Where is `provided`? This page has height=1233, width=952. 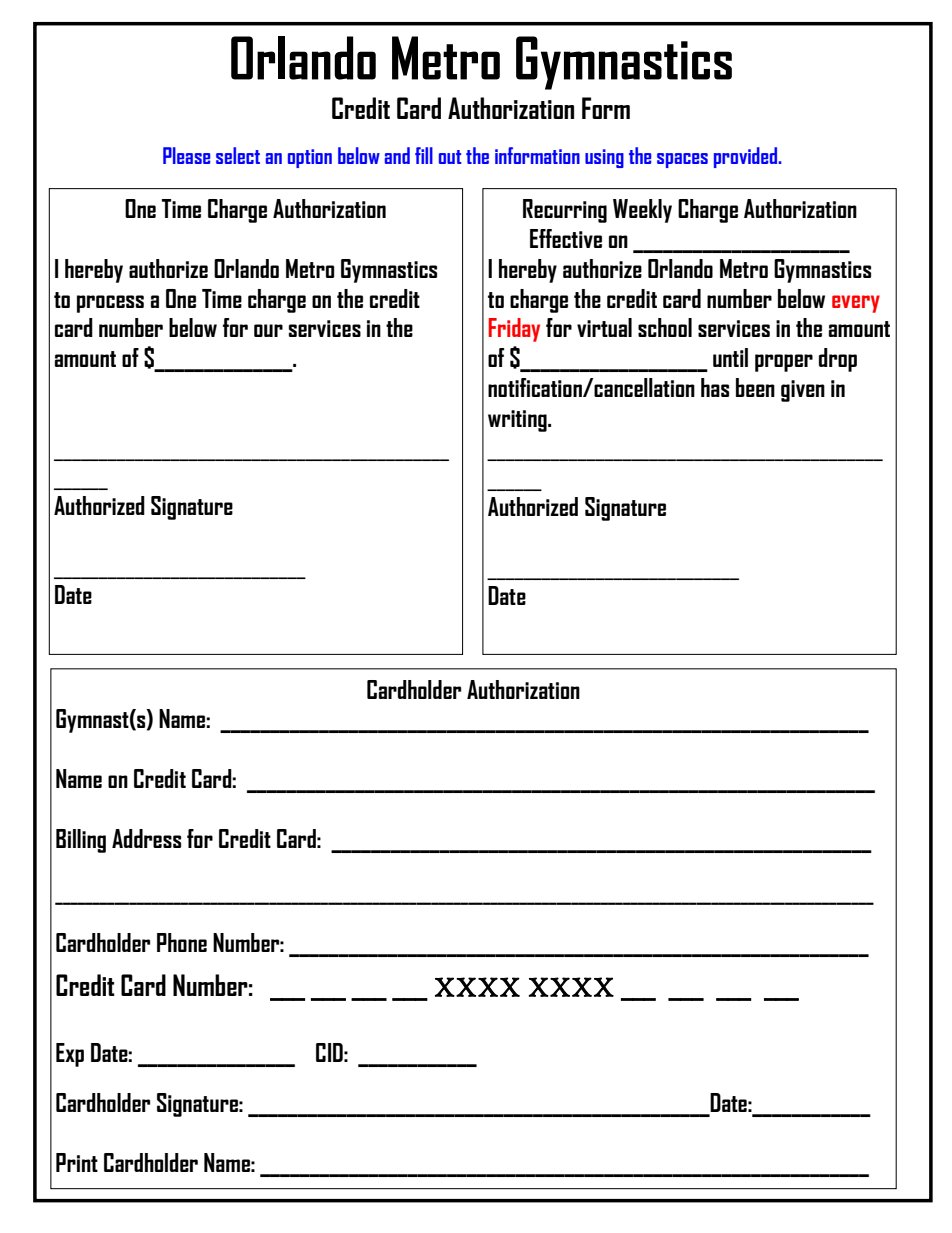 provided is located at coordinates (747, 157).
